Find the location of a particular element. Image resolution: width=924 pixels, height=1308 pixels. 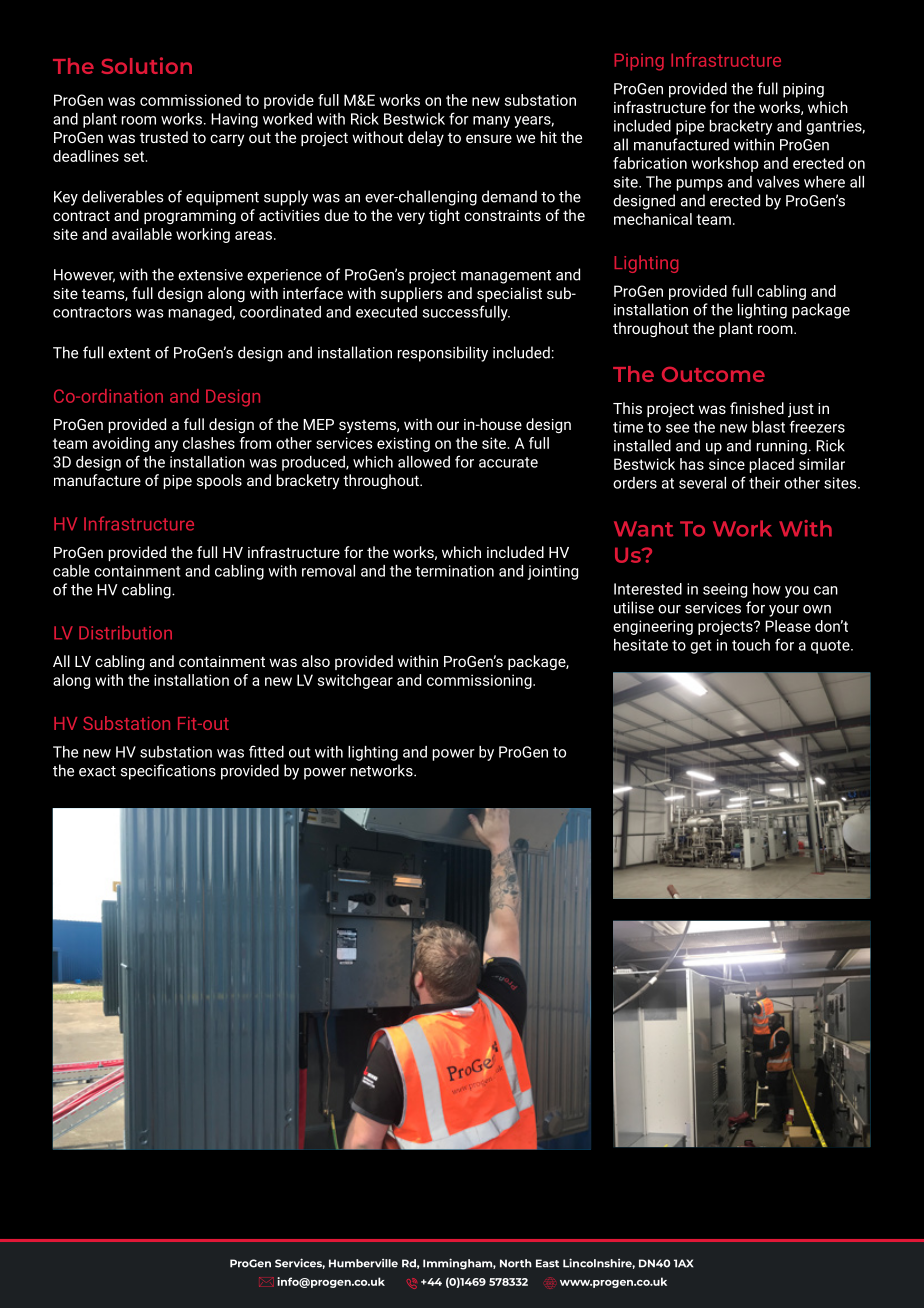

valves is located at coordinates (778, 182).
